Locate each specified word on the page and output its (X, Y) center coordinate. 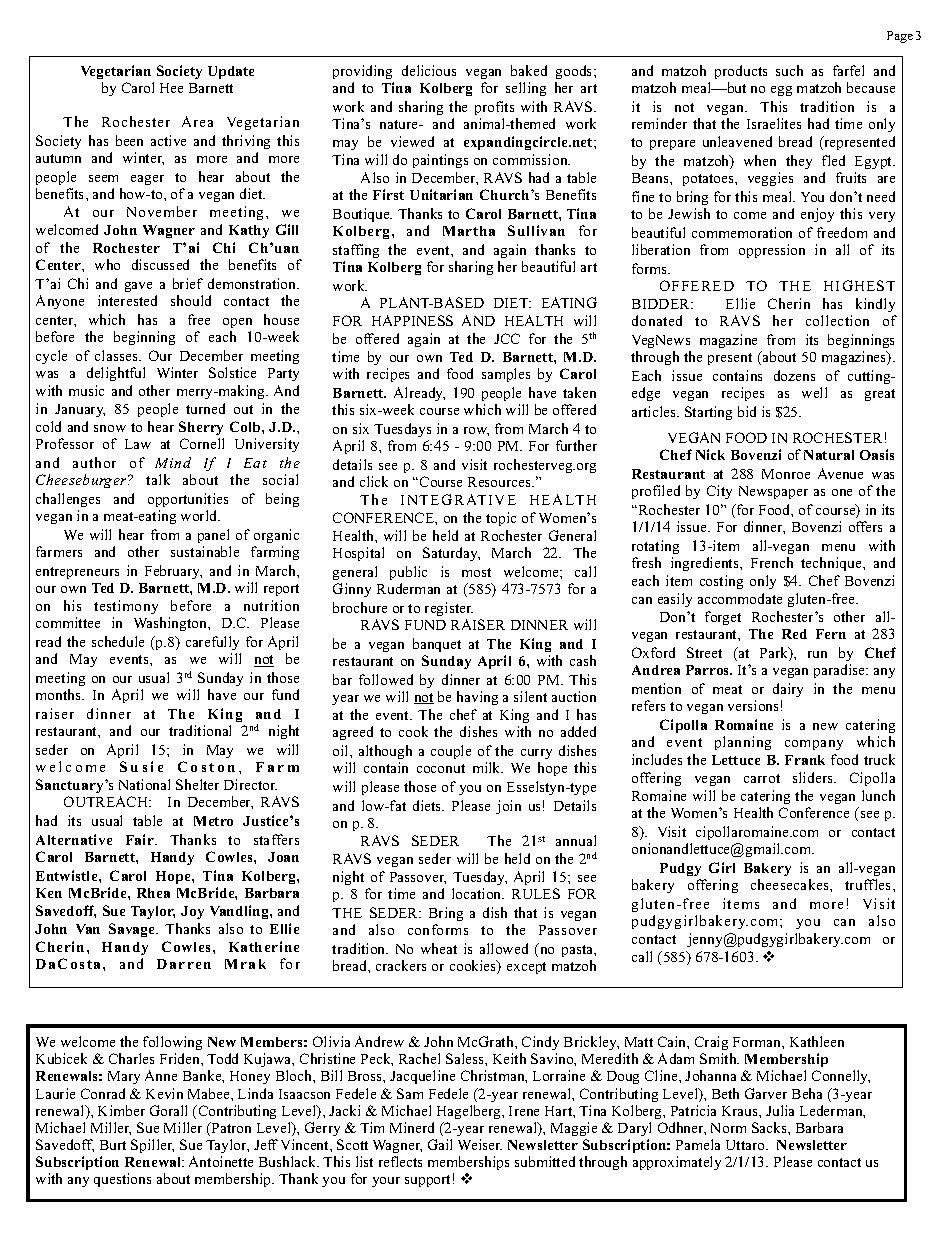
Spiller (152, 1146)
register (449, 609)
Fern (831, 634)
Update (231, 72)
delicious (429, 70)
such (789, 70)
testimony (127, 609)
